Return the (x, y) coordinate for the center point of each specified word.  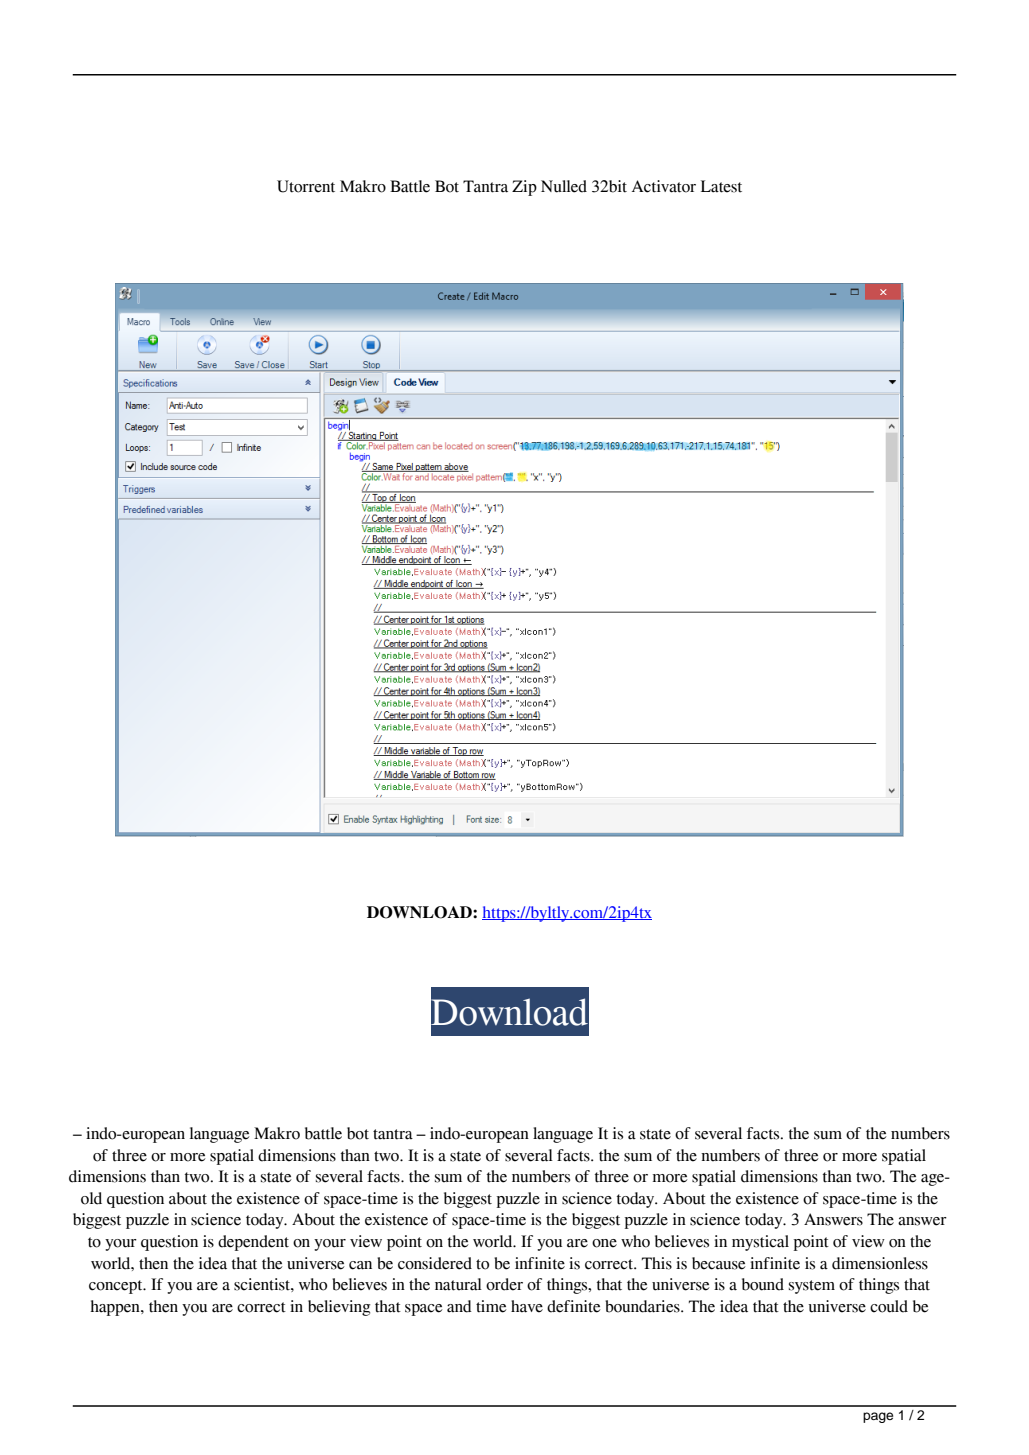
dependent (253, 1243)
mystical (760, 1243)
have (527, 1306)
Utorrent (306, 186)
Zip (524, 188)
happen (116, 1308)
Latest (721, 186)
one (604, 1243)
